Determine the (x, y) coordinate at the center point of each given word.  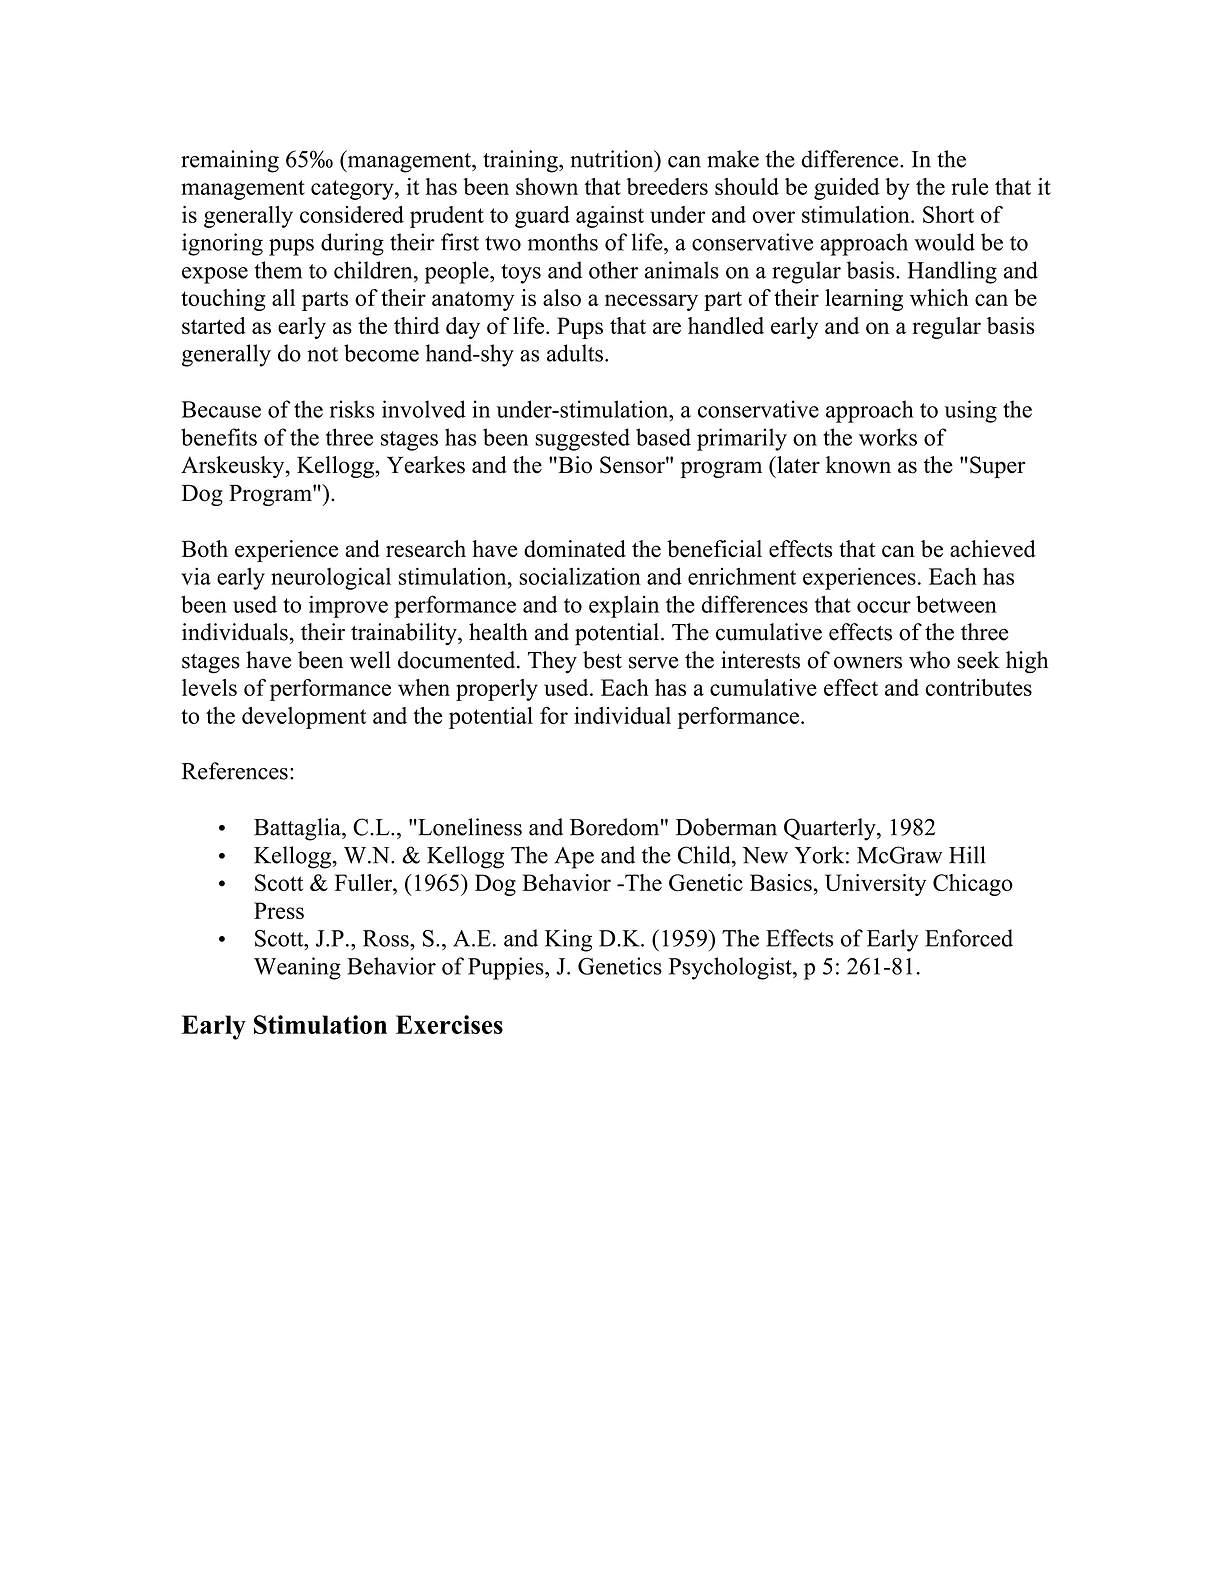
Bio (574, 465)
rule (970, 186)
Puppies (507, 968)
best (602, 660)
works (888, 437)
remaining (230, 161)
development (304, 718)
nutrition (613, 159)
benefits (219, 437)
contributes (979, 687)
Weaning (297, 968)
